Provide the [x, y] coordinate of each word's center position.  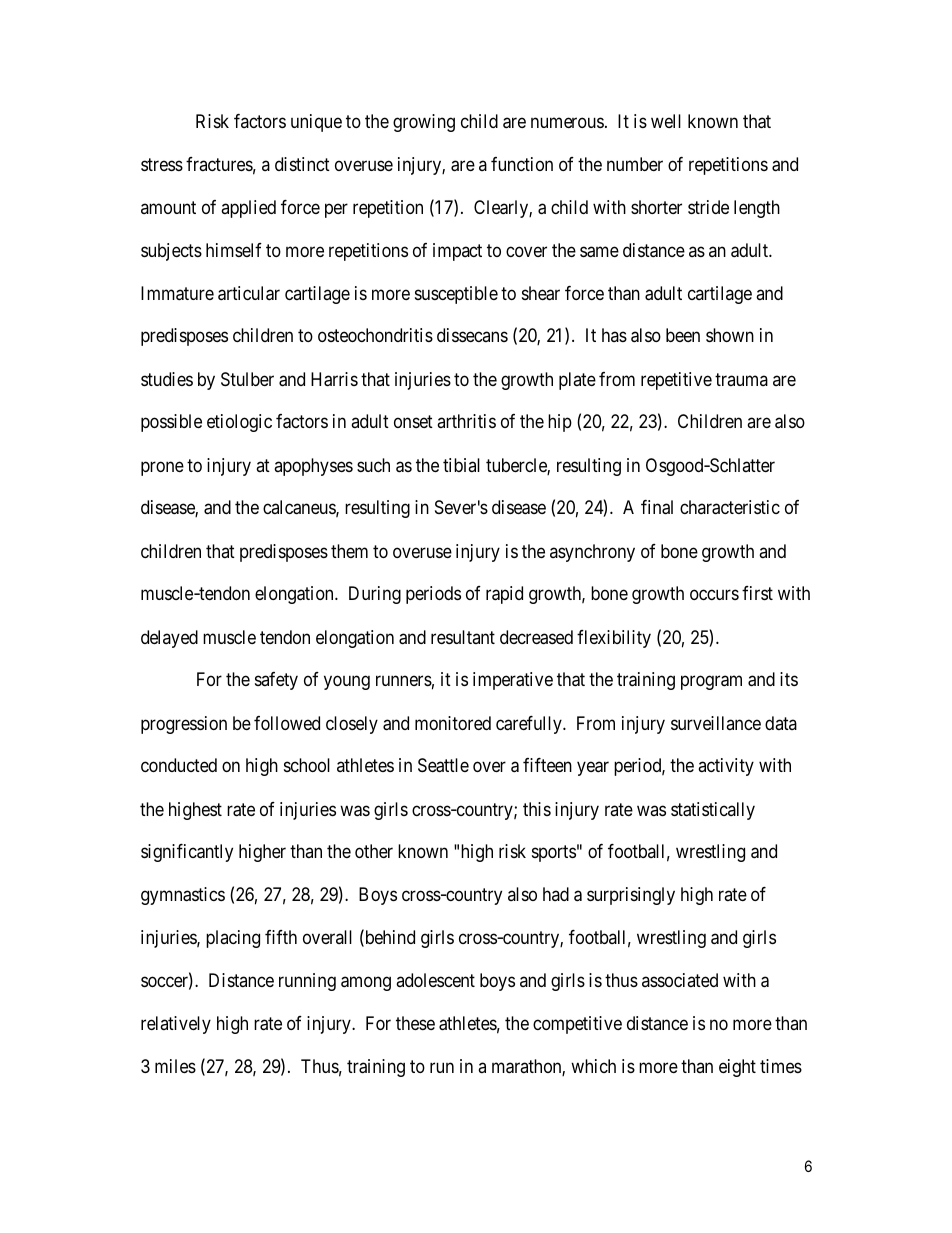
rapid [504, 595]
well [666, 121]
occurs [714, 595]
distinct [302, 164]
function [522, 164]
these [415, 1023]
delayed [169, 639]
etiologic [239, 423]
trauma [741, 379]
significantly [187, 853]
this [537, 809]
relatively [176, 1025]
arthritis [466, 421]
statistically [713, 811]
